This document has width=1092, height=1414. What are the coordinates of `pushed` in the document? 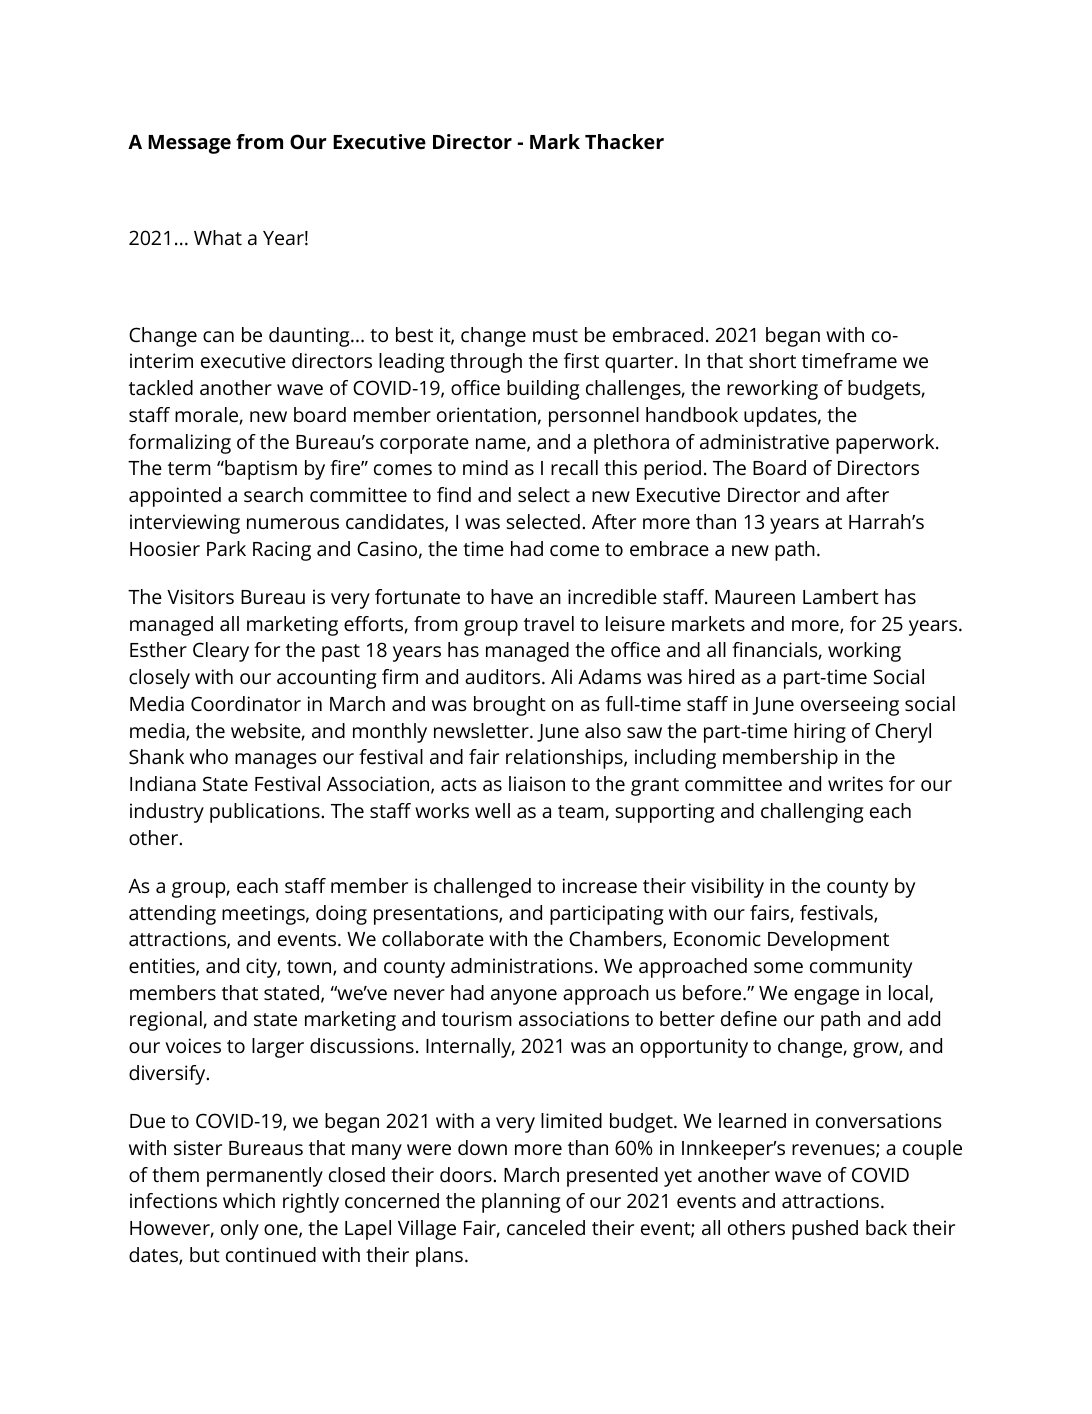 It's located at (825, 1230).
